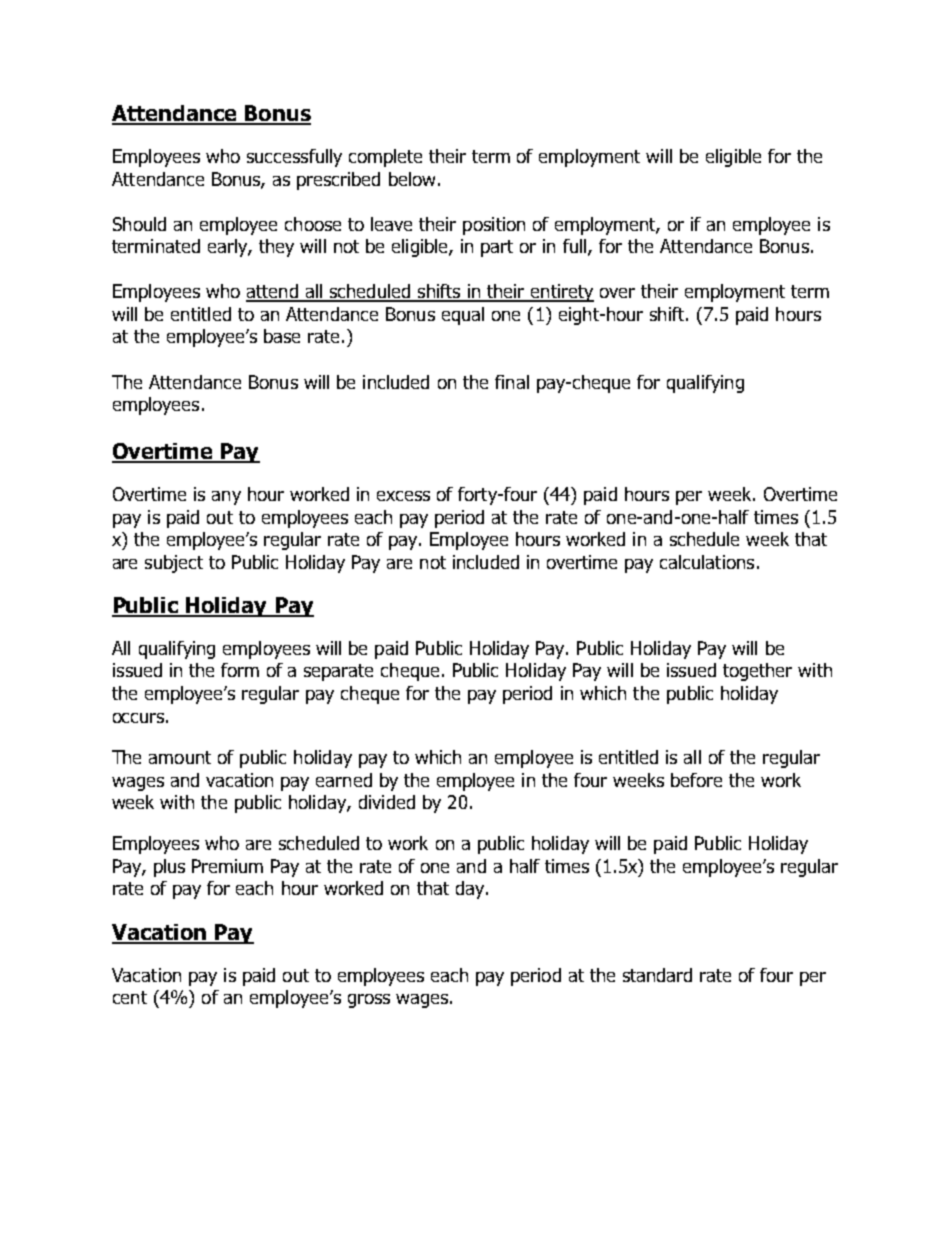 The height and width of the image is (1233, 952). I want to click on entirety, so click(561, 293).
